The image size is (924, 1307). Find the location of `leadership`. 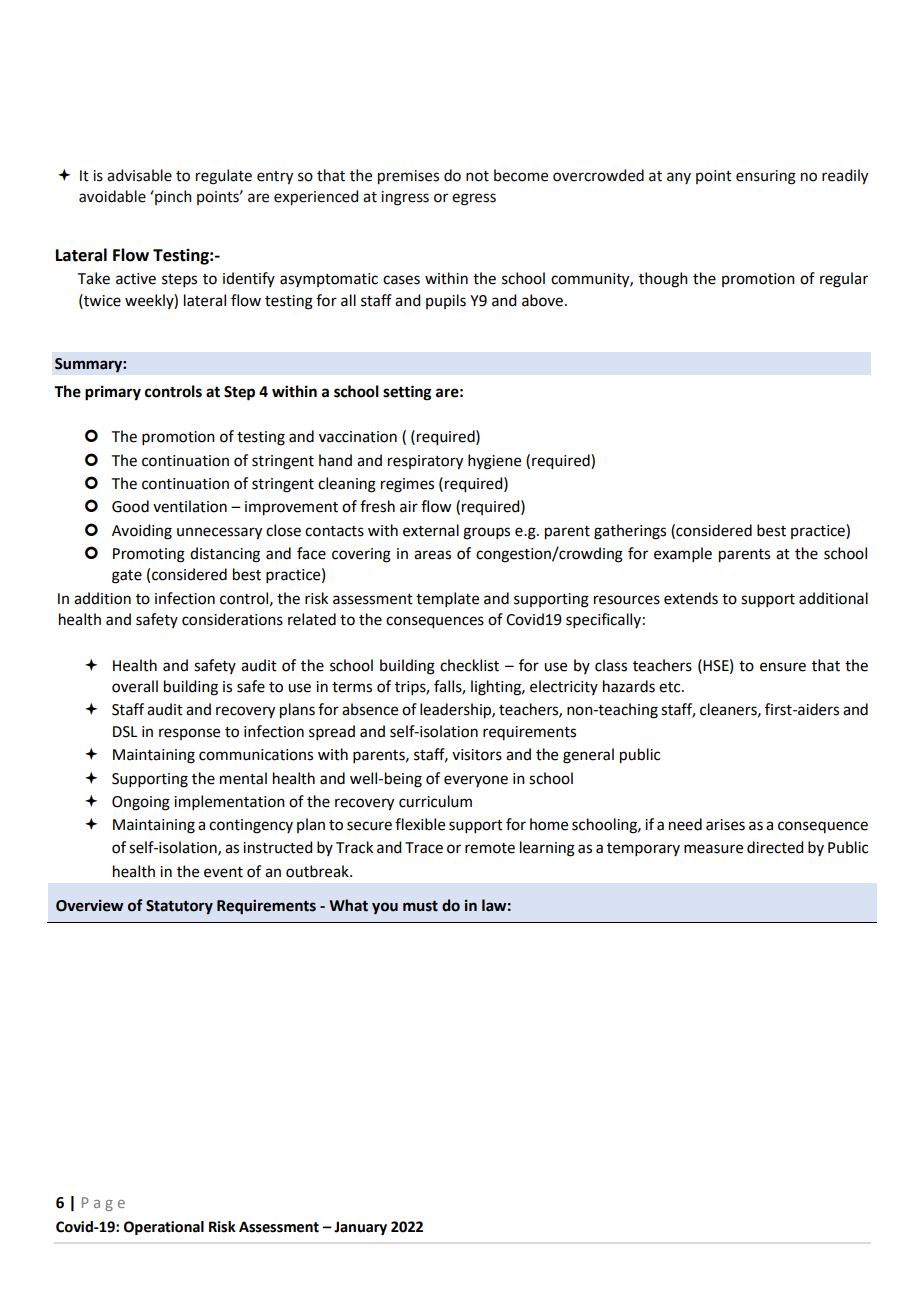

leadership is located at coordinates (456, 711).
